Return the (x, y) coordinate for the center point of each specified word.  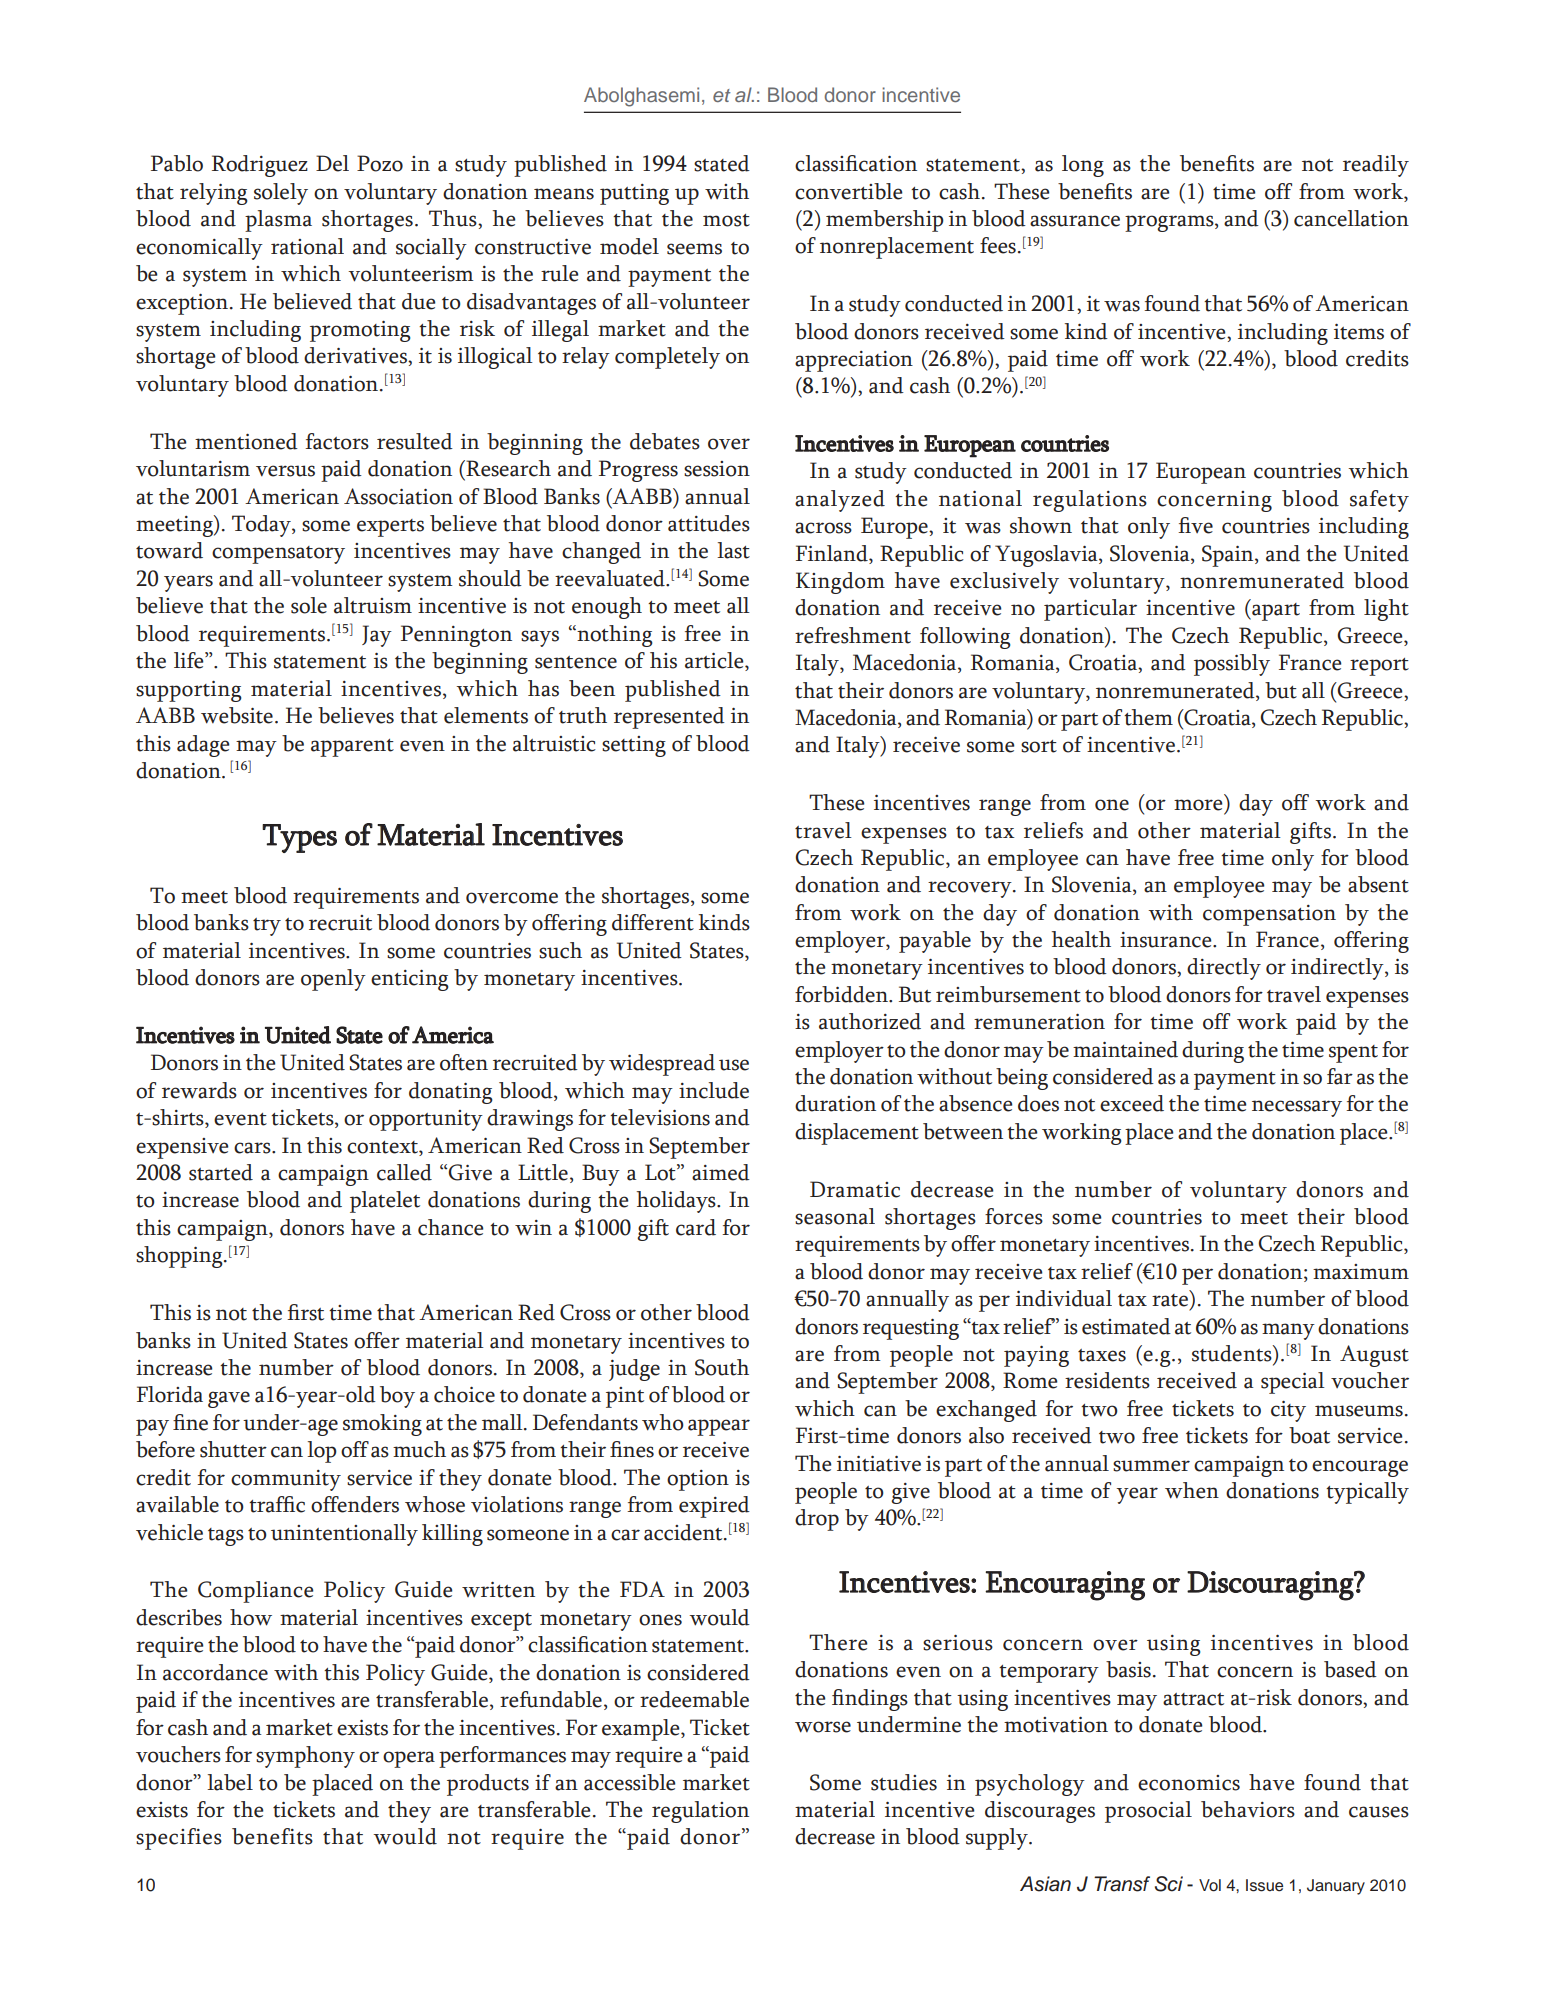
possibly (1232, 665)
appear (719, 1427)
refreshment (853, 635)
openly (333, 980)
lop (322, 1452)
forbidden (842, 994)
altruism (373, 605)
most (726, 220)
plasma (278, 221)
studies (904, 1782)
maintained (1125, 1049)
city (1288, 1411)
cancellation (1351, 218)
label (230, 1782)
